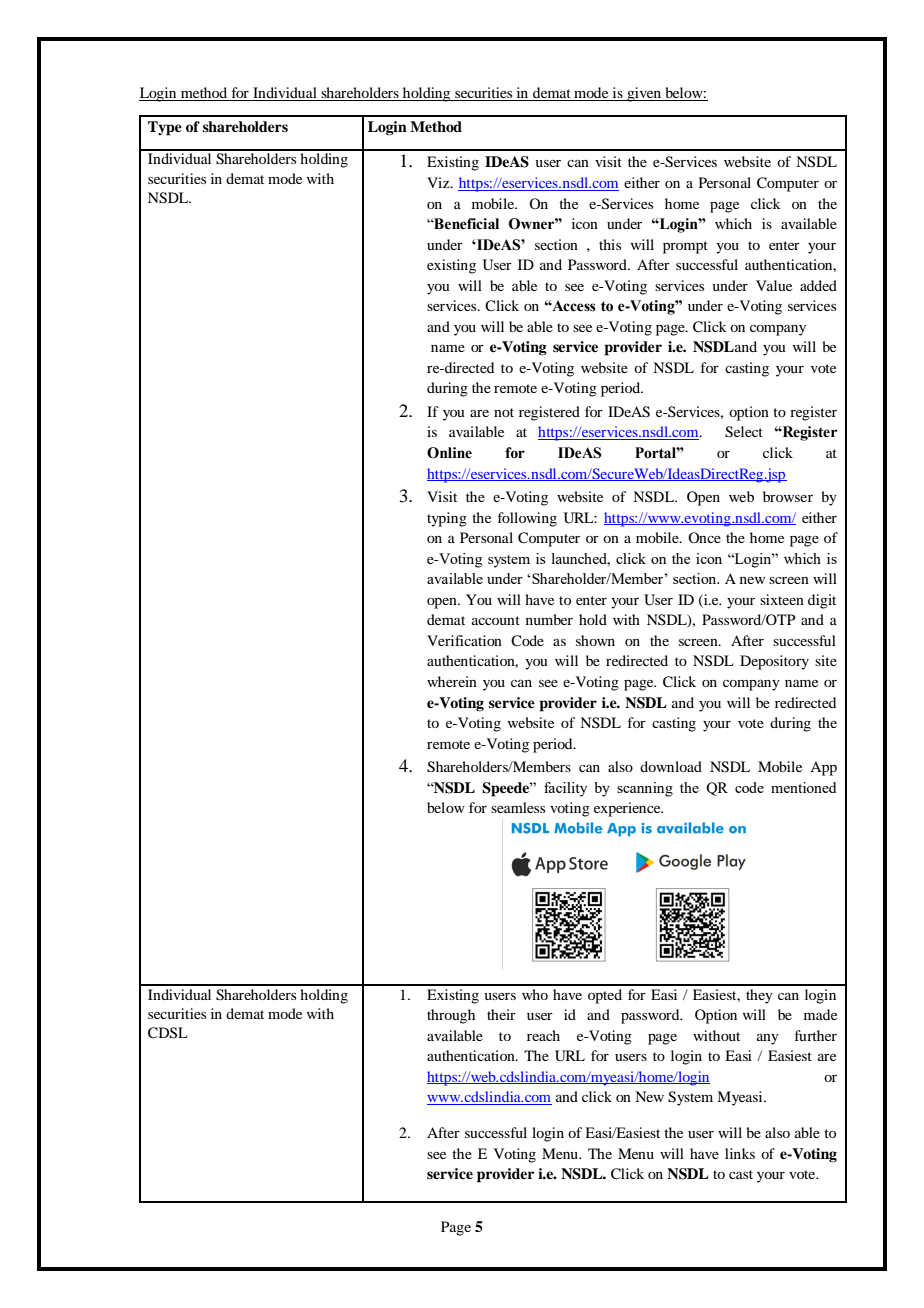 The width and height of the image is (924, 1308). What do you see at coordinates (165, 128) in the image?
I see `Type` at bounding box center [165, 128].
